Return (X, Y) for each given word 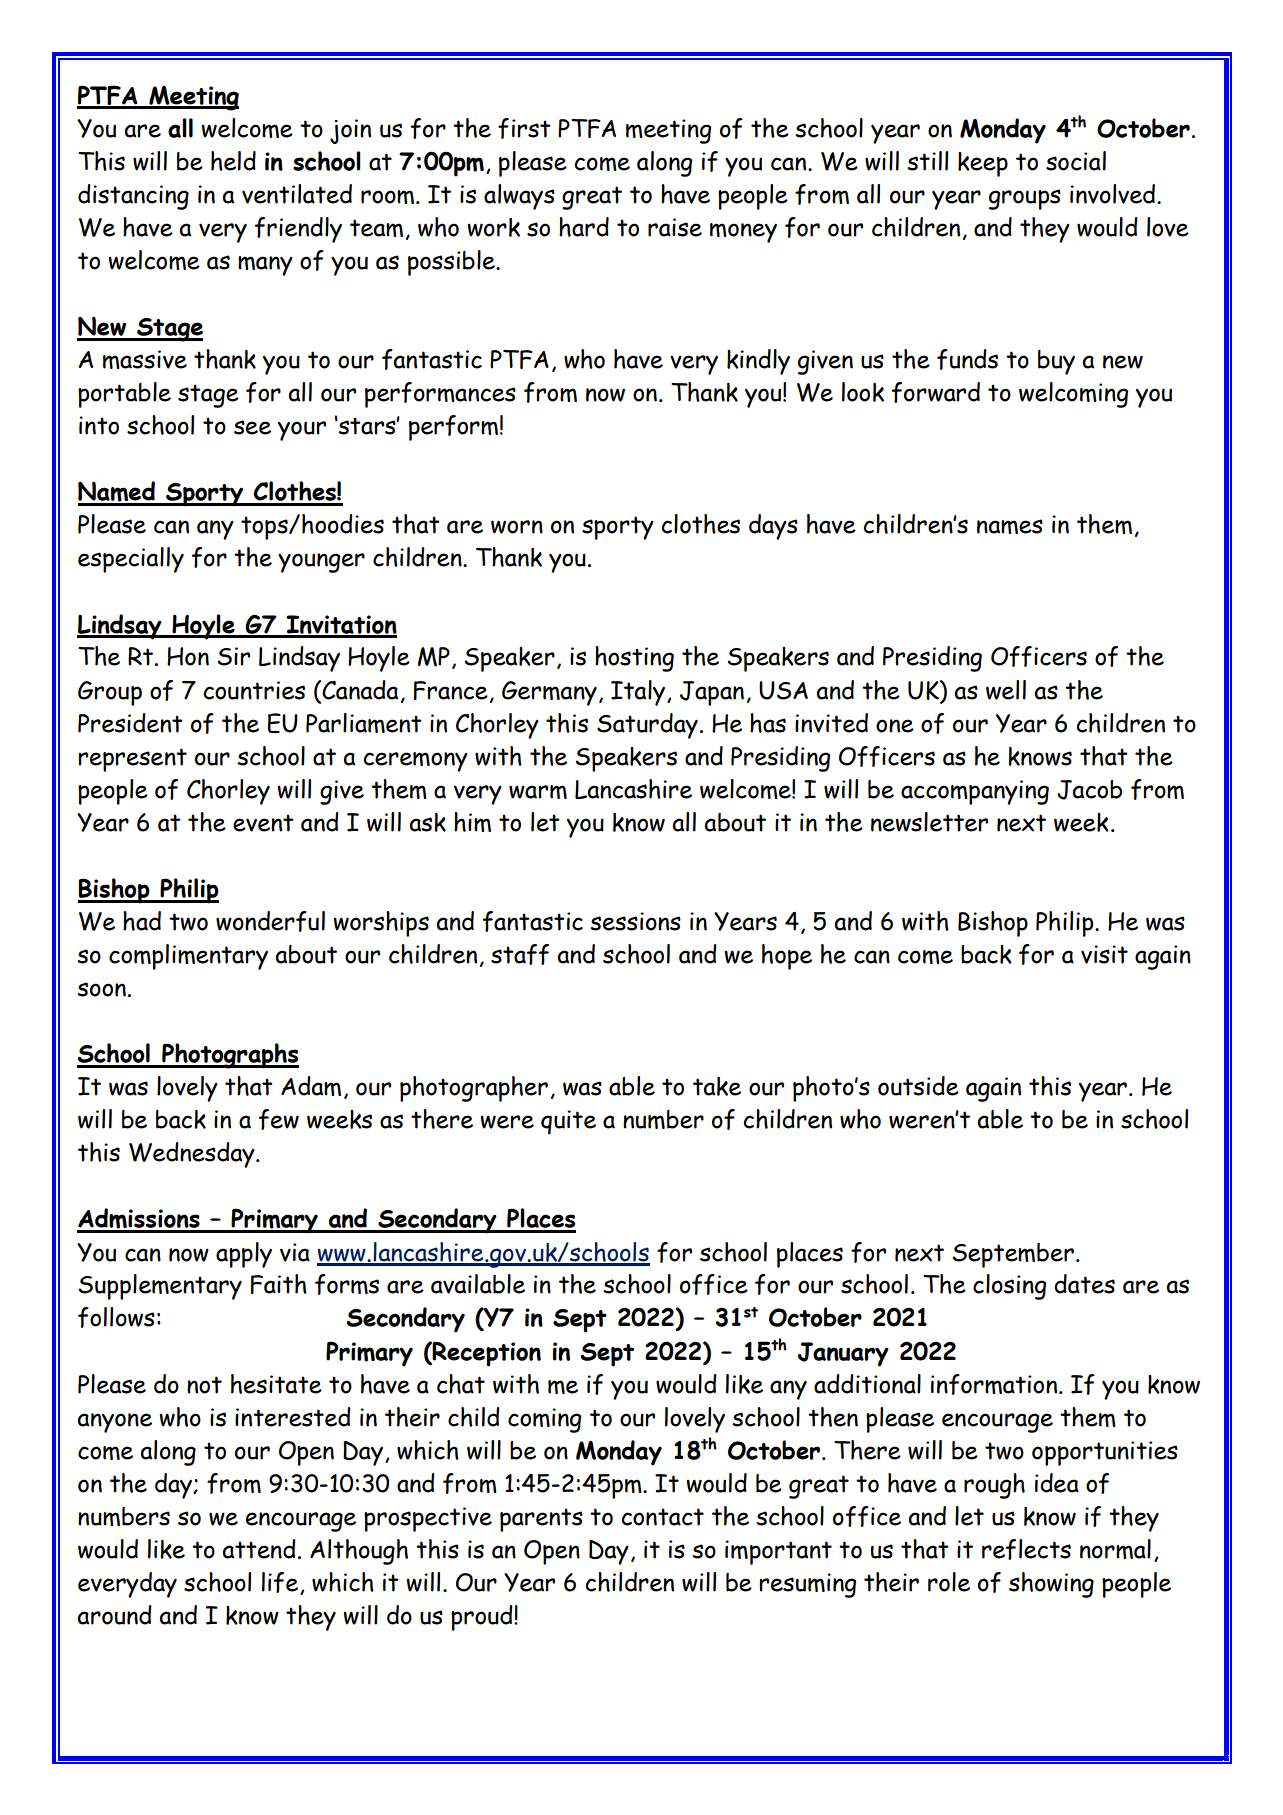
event (263, 823)
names (1010, 526)
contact (662, 1517)
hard (584, 227)
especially (131, 560)
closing (1009, 1287)
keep (983, 164)
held (233, 161)
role (949, 1582)
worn (517, 527)
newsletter (929, 822)
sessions (635, 921)
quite (568, 1122)
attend (259, 1549)
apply (244, 1255)
